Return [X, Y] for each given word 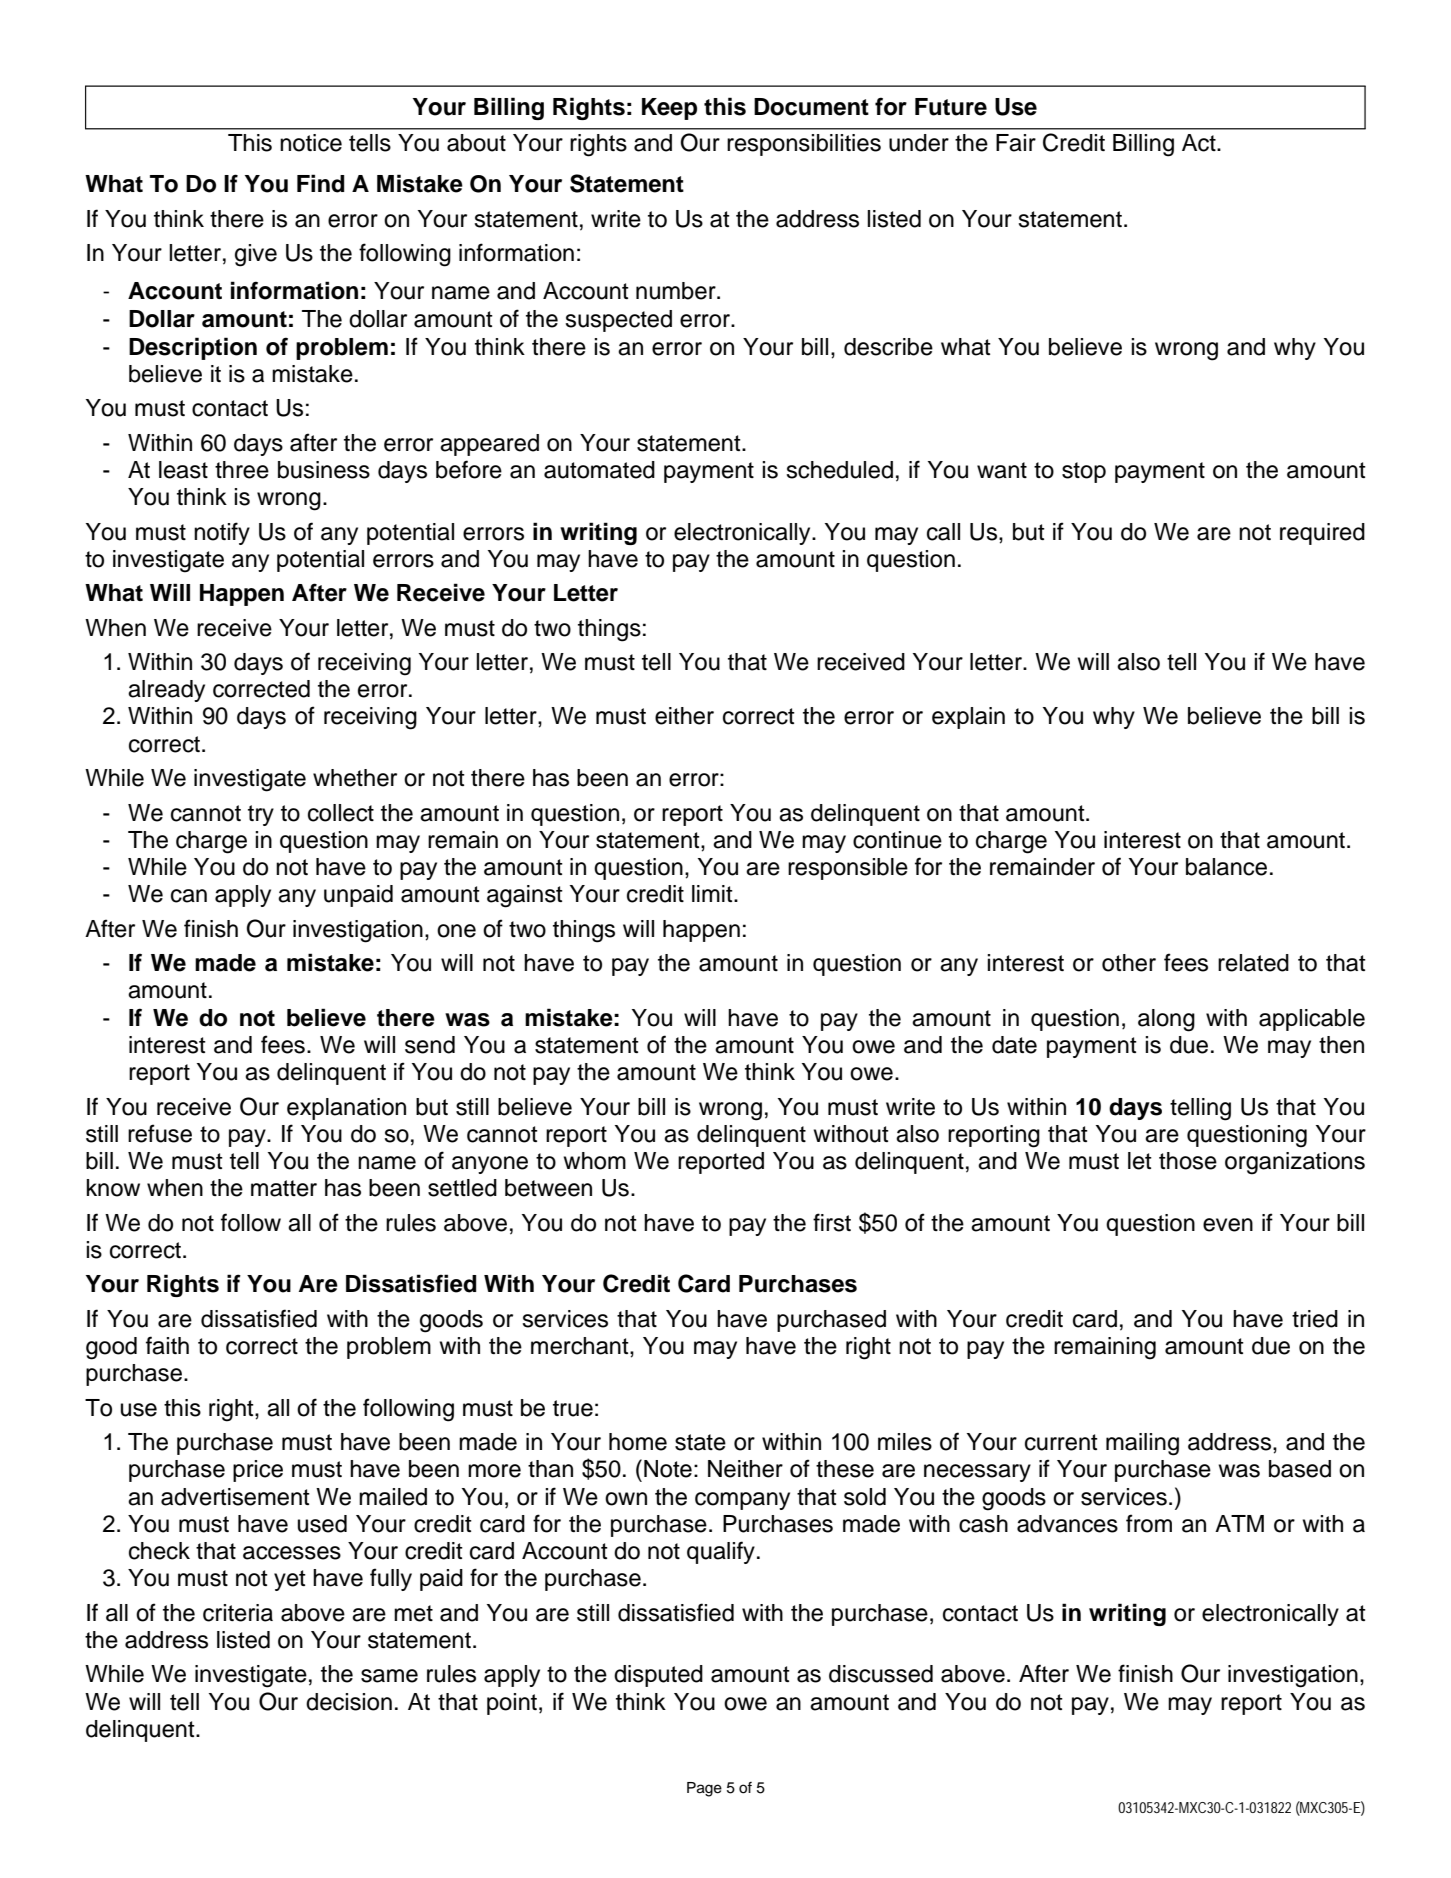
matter [284, 1188]
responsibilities [804, 145]
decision [349, 1702]
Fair [1016, 143]
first [832, 1222]
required [1322, 534]
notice [311, 143]
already [166, 691]
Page [704, 1789]
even [1228, 1225]
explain [968, 718]
